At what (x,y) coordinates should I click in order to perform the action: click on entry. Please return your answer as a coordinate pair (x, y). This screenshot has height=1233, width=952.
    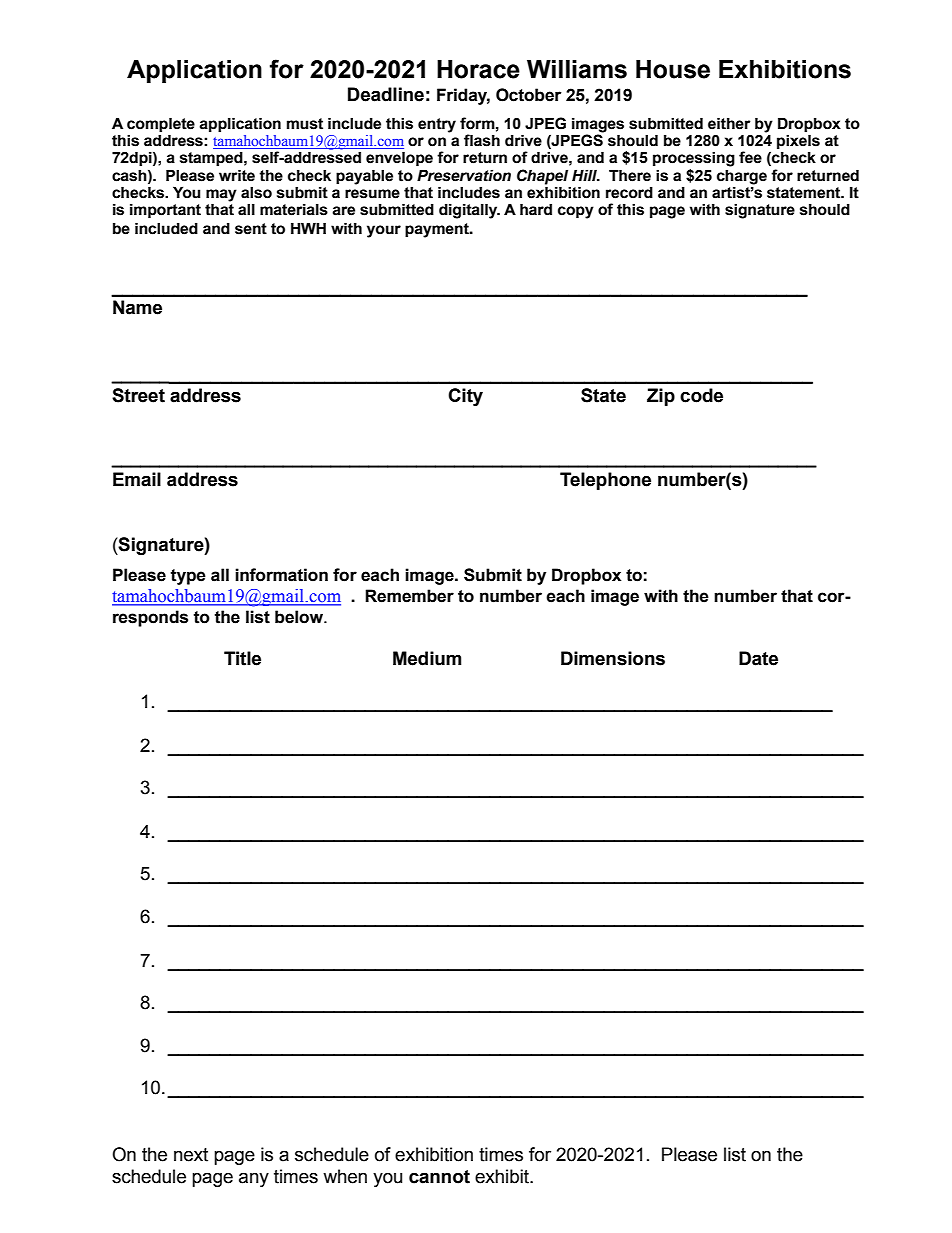
    Looking at the image, I should click on (437, 125).
